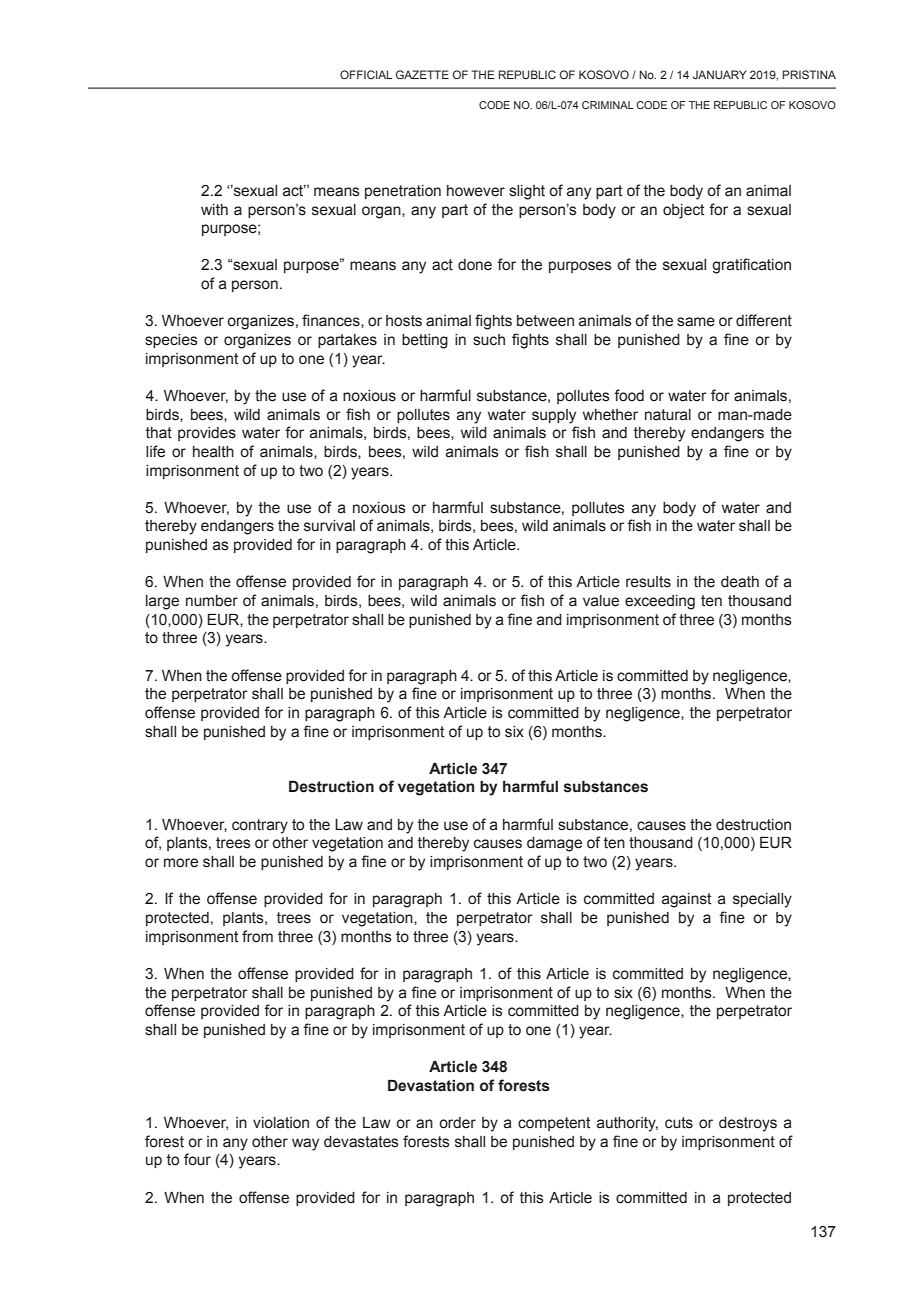 Image resolution: width=924 pixels, height=1308 pixels. Describe the element at coordinates (554, 416) in the document. I see `supply` at that location.
